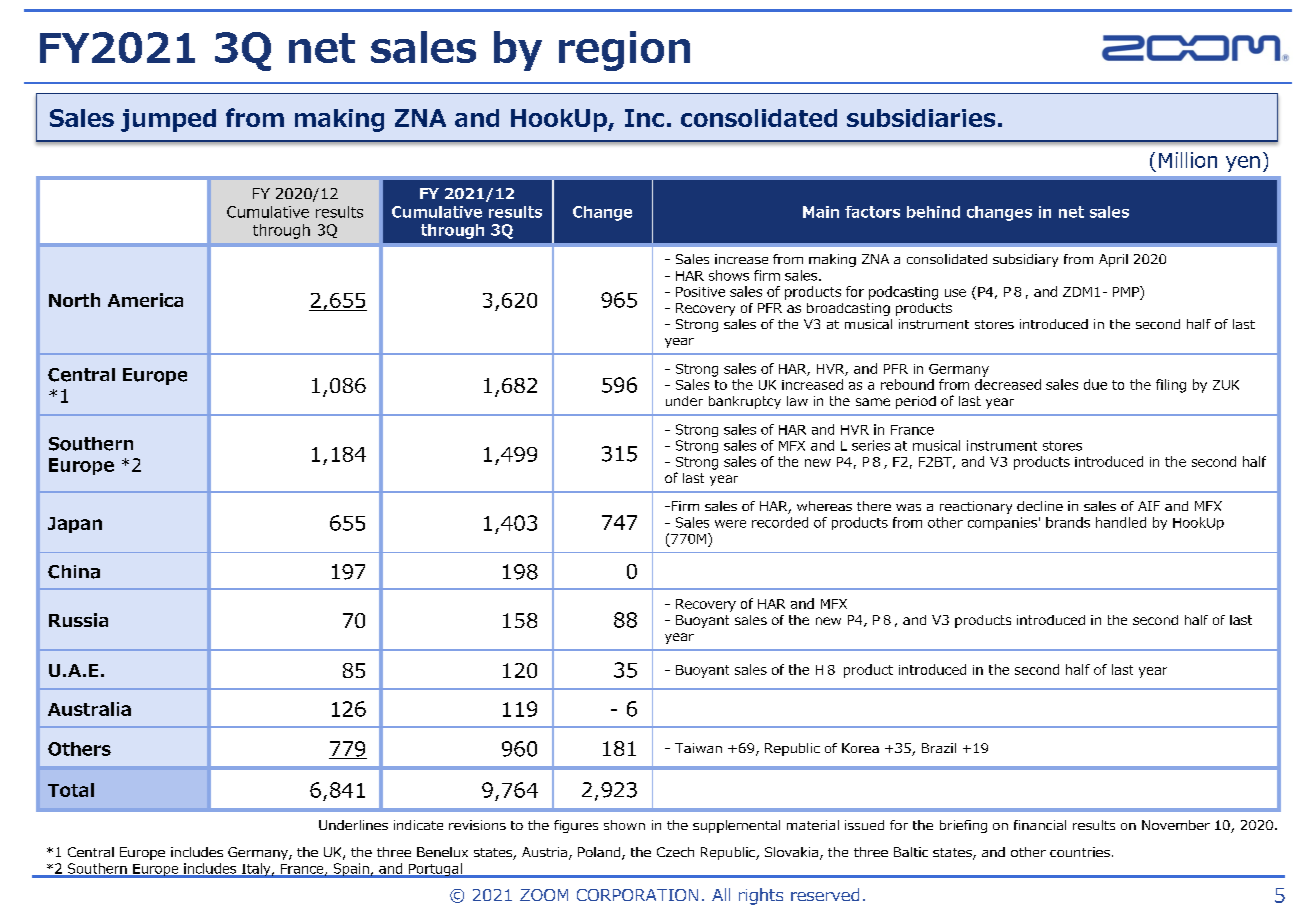  What do you see at coordinates (418, 825) in the screenshot?
I see `indicate` at bounding box center [418, 825].
